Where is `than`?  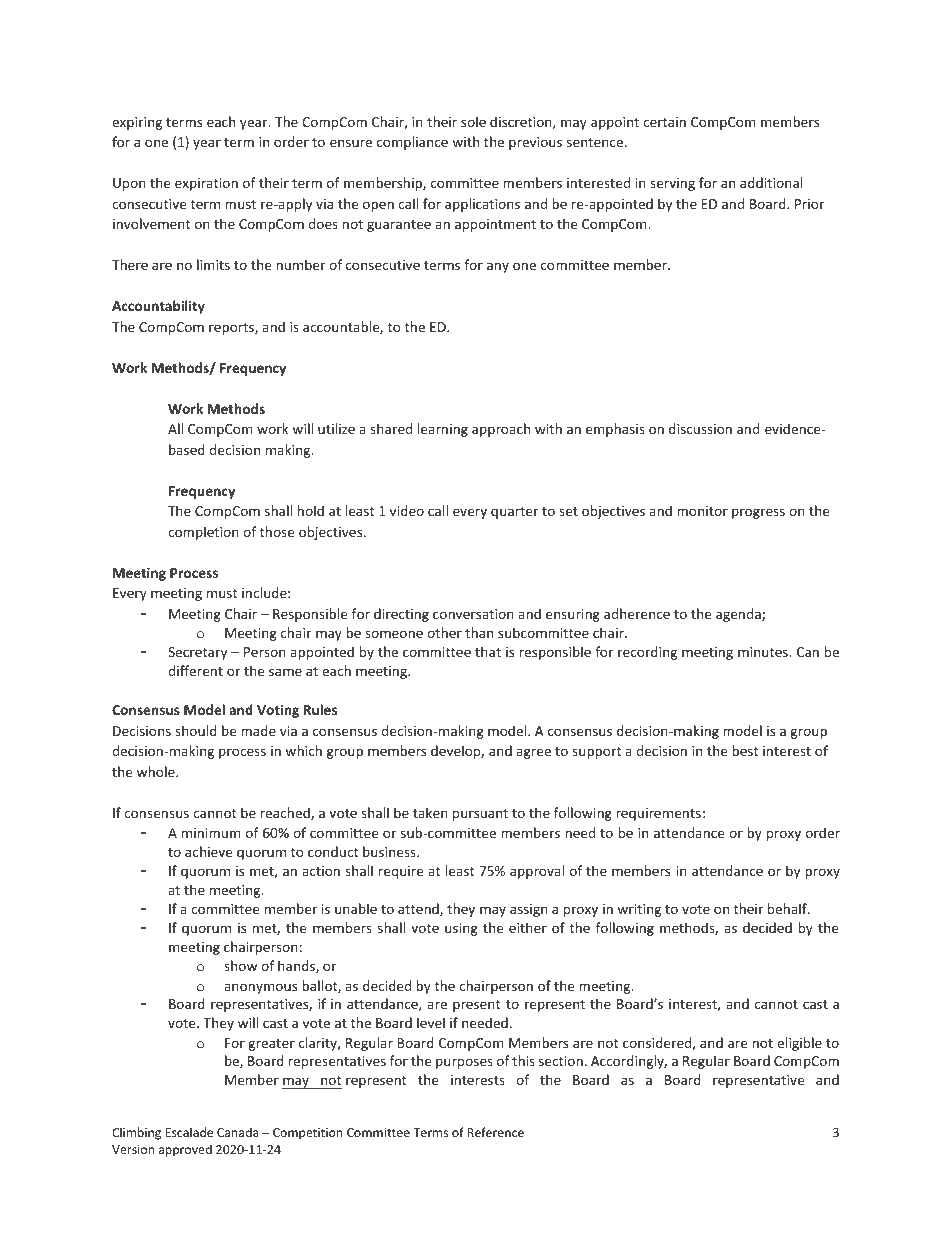 than is located at coordinates (479, 632).
